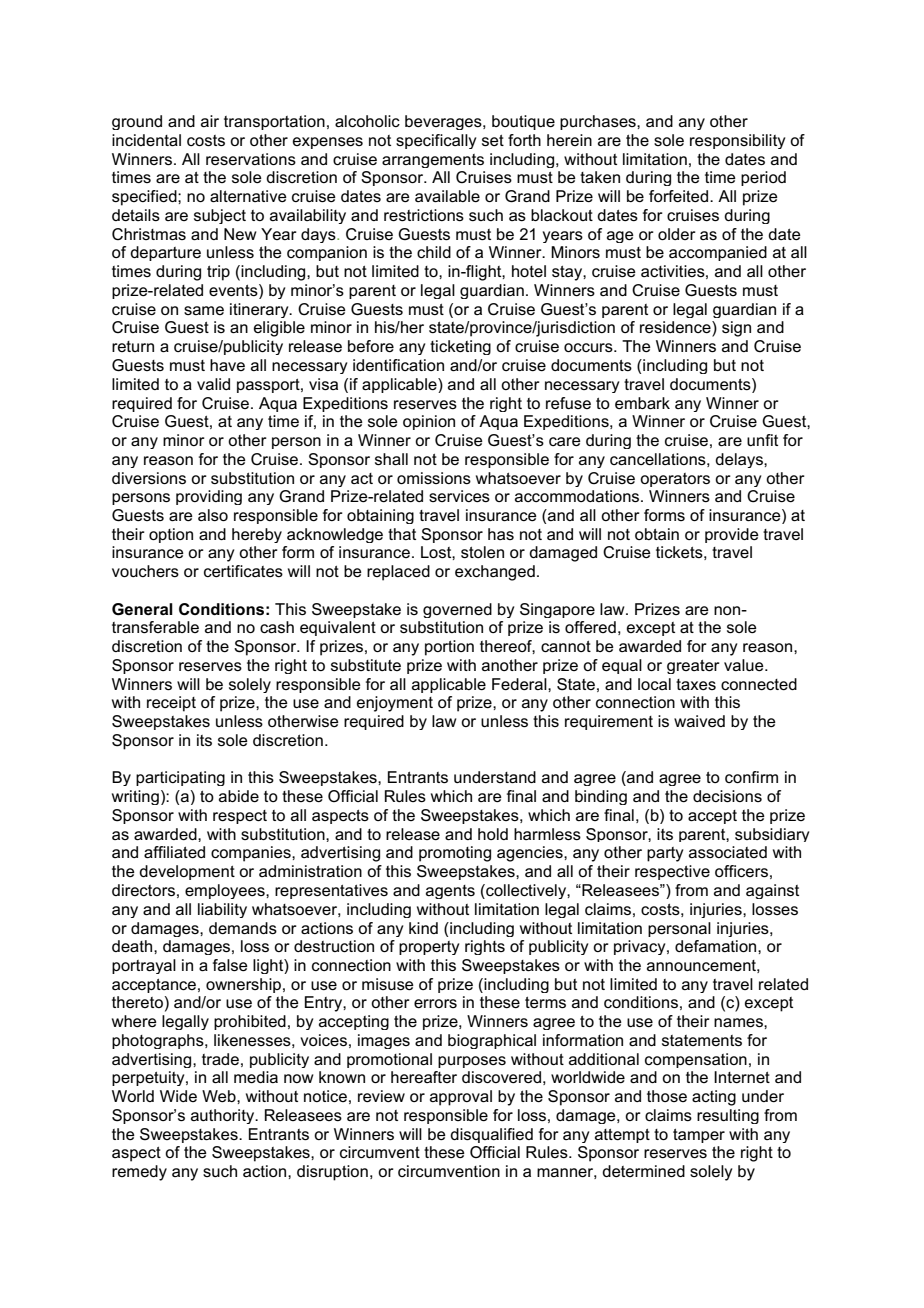 This screenshot has height=1308, width=924. I want to click on specifically, so click(436, 141).
